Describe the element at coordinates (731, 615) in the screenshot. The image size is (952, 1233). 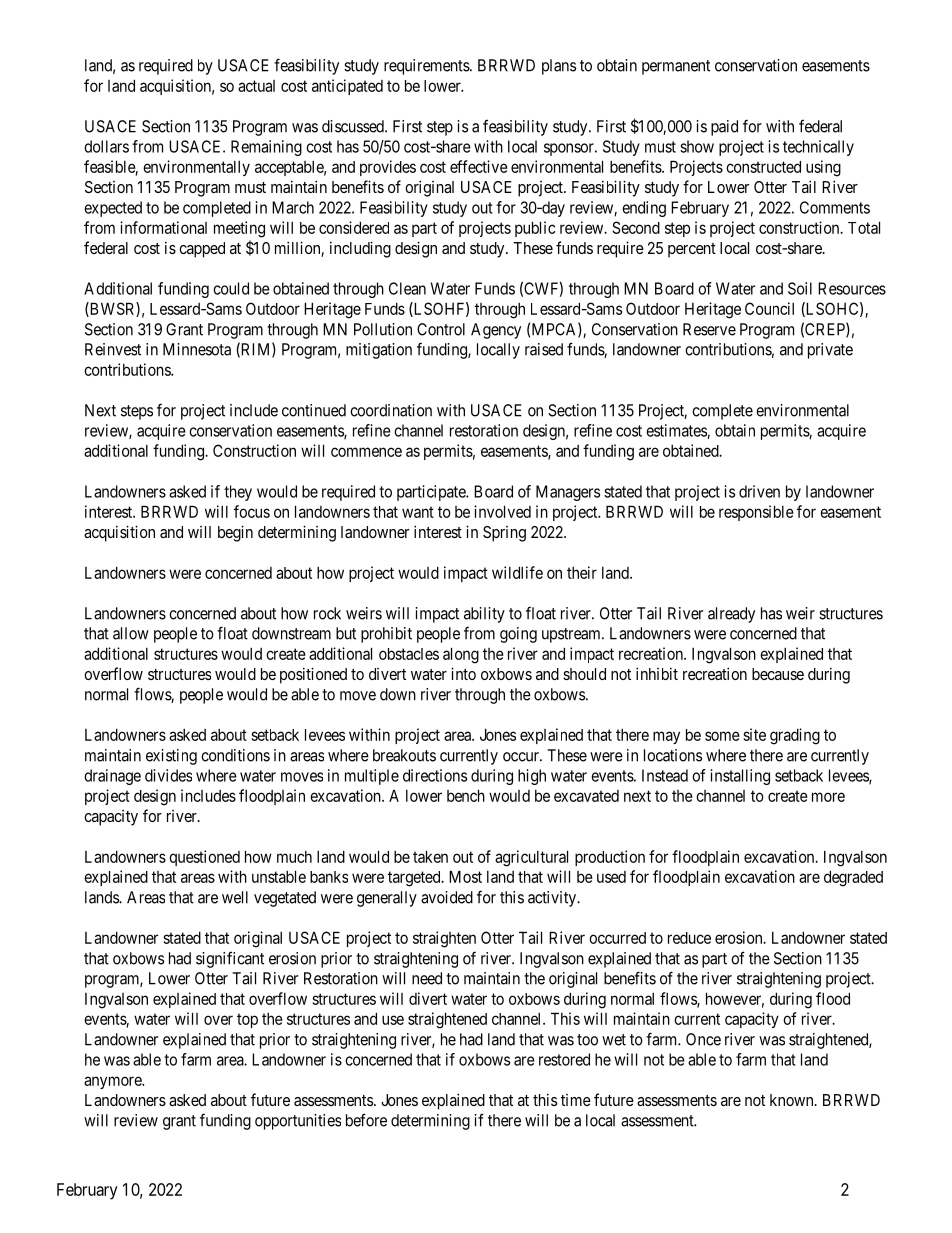
I see `already` at that location.
